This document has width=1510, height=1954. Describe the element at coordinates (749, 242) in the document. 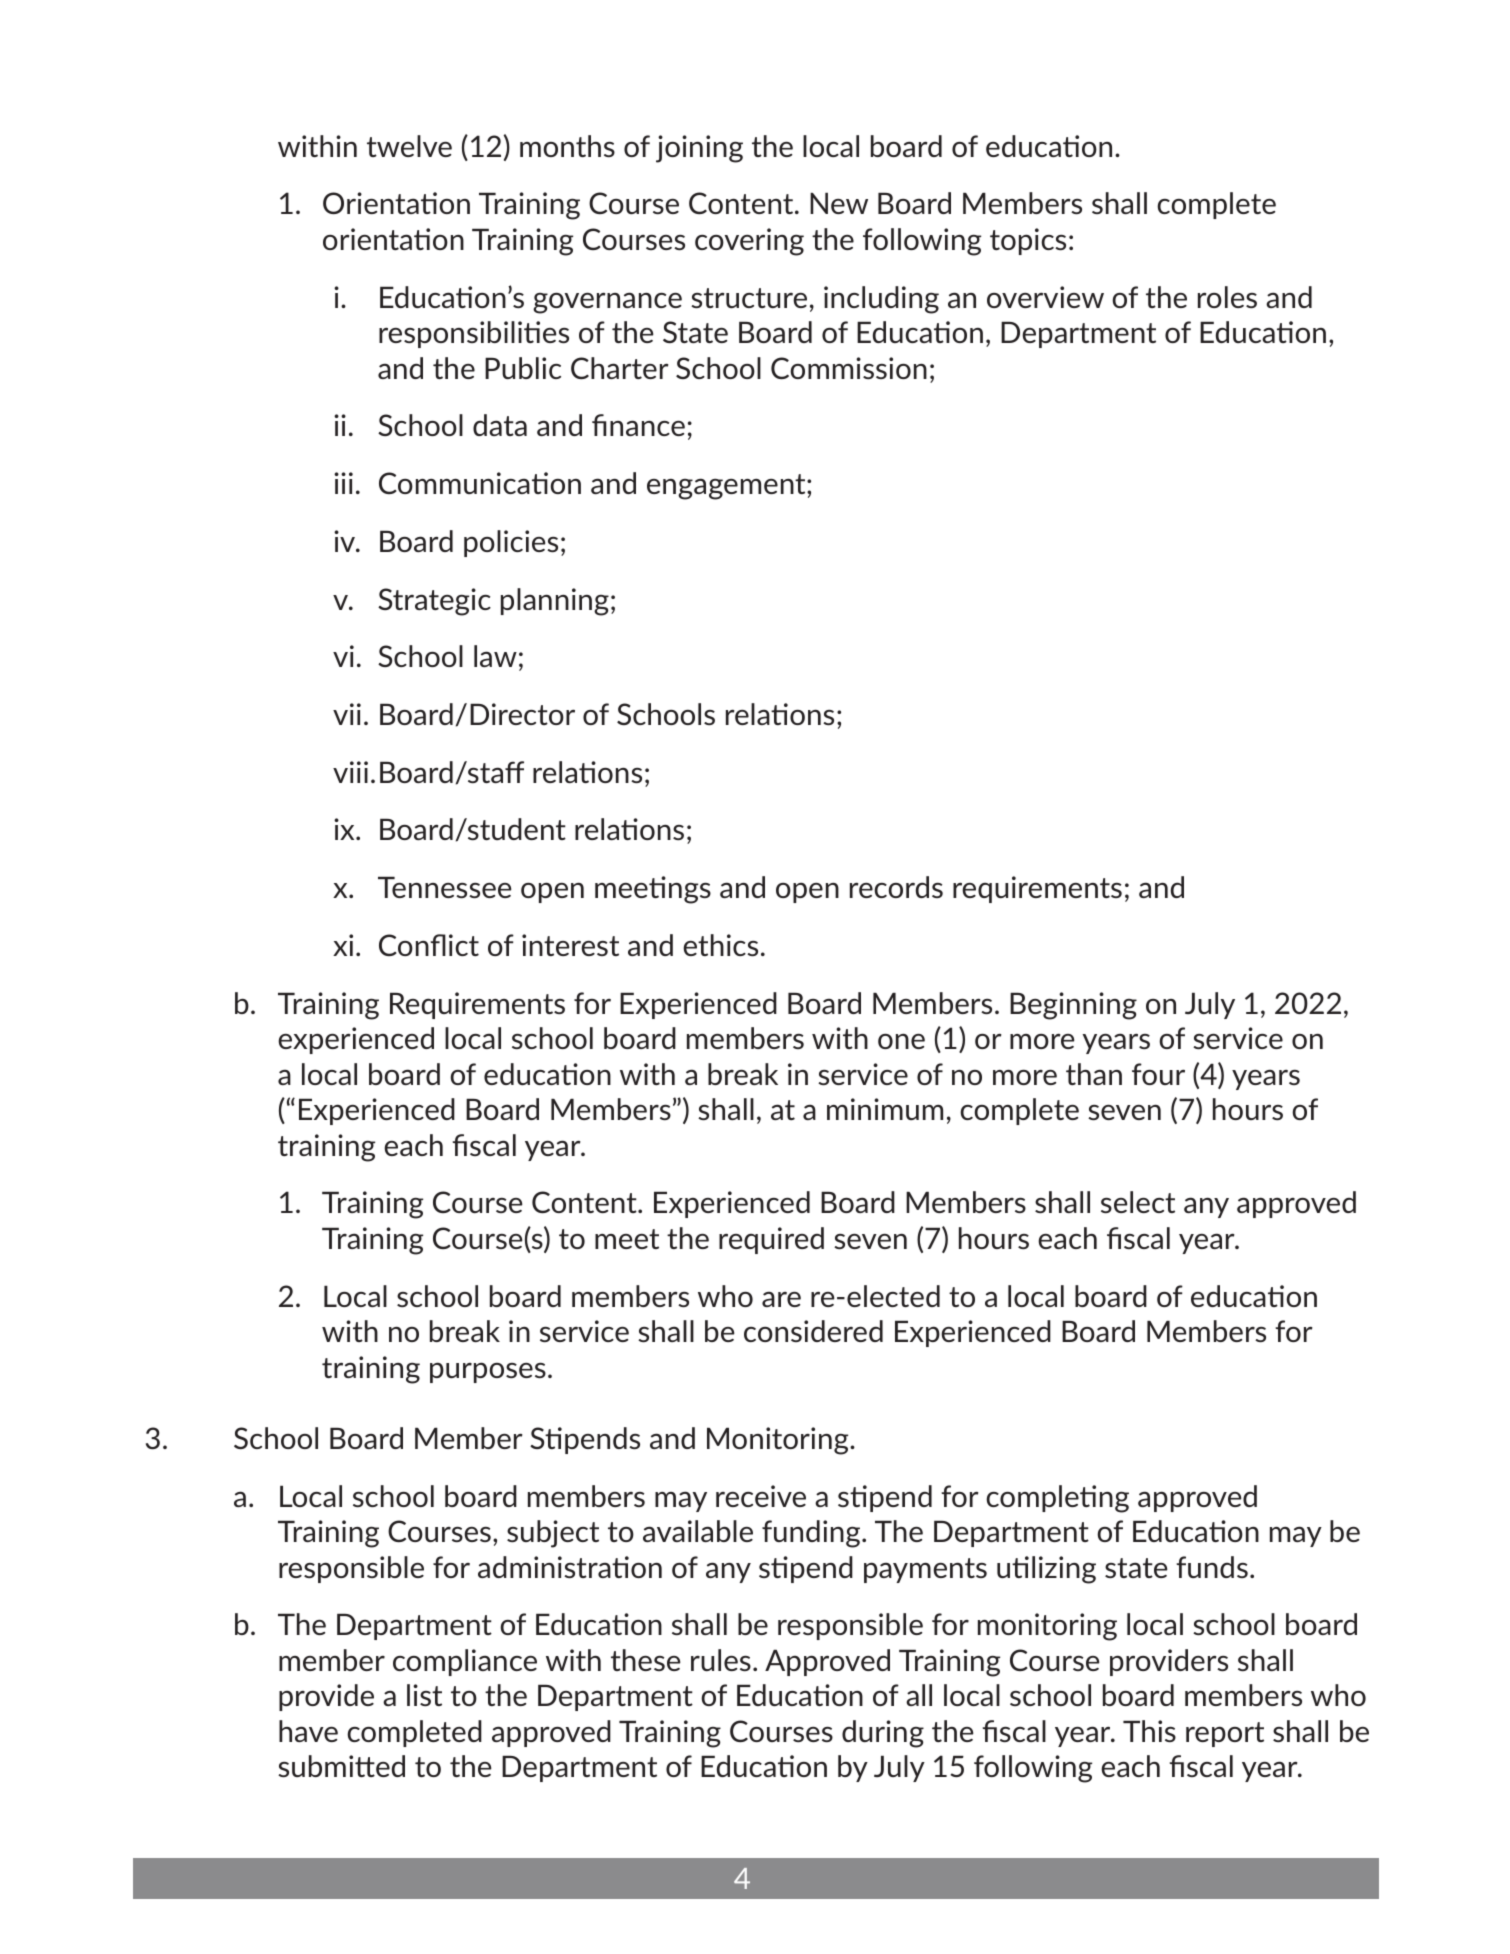

I see `covering` at that location.
